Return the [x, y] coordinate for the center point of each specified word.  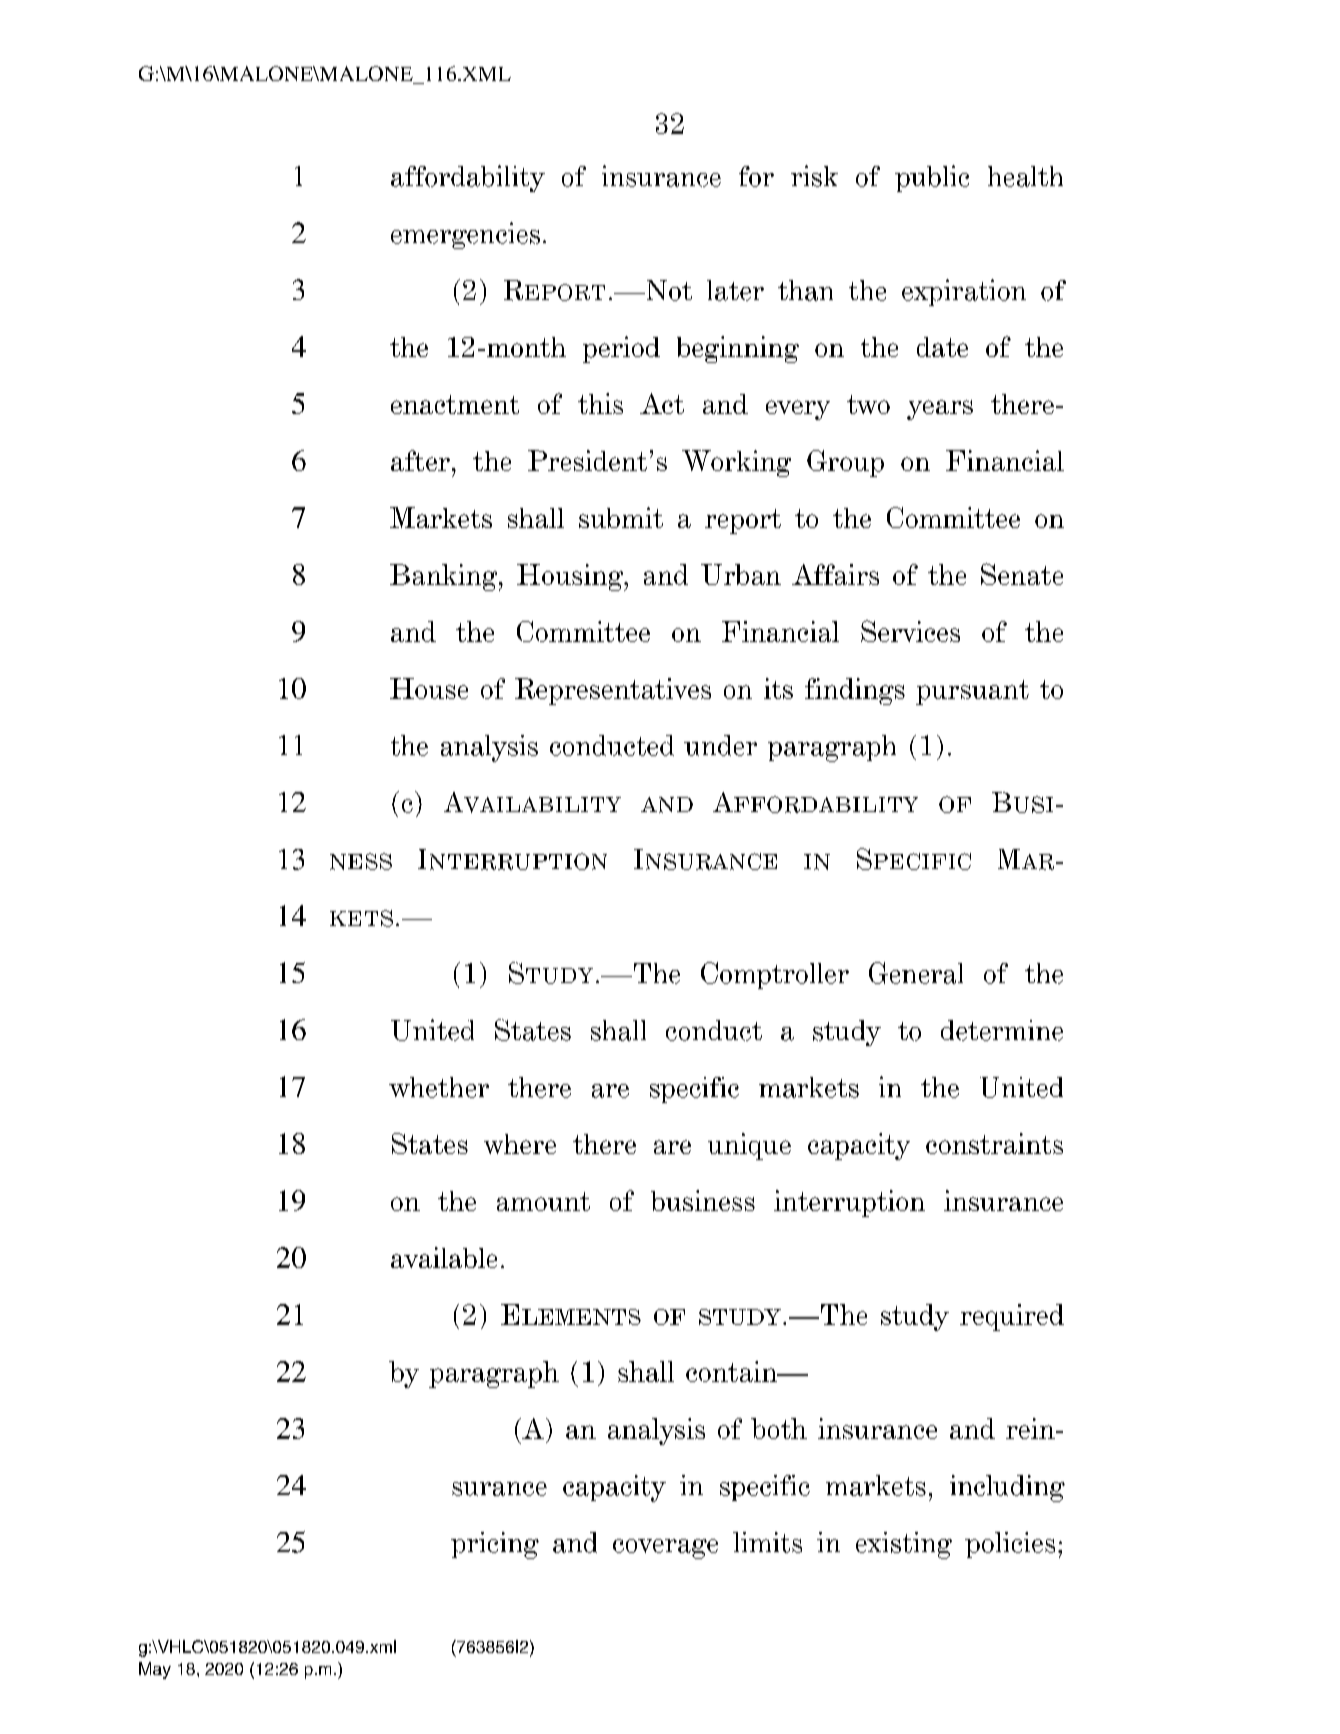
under [720, 745]
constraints [994, 1143]
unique [749, 1146]
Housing [571, 577]
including [1007, 1488]
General [916, 973]
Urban [741, 574]
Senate [1022, 574]
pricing [495, 1545]
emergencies [465, 235]
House [429, 688]
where [520, 1144]
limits [767, 1542]
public [932, 178]
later [735, 290]
